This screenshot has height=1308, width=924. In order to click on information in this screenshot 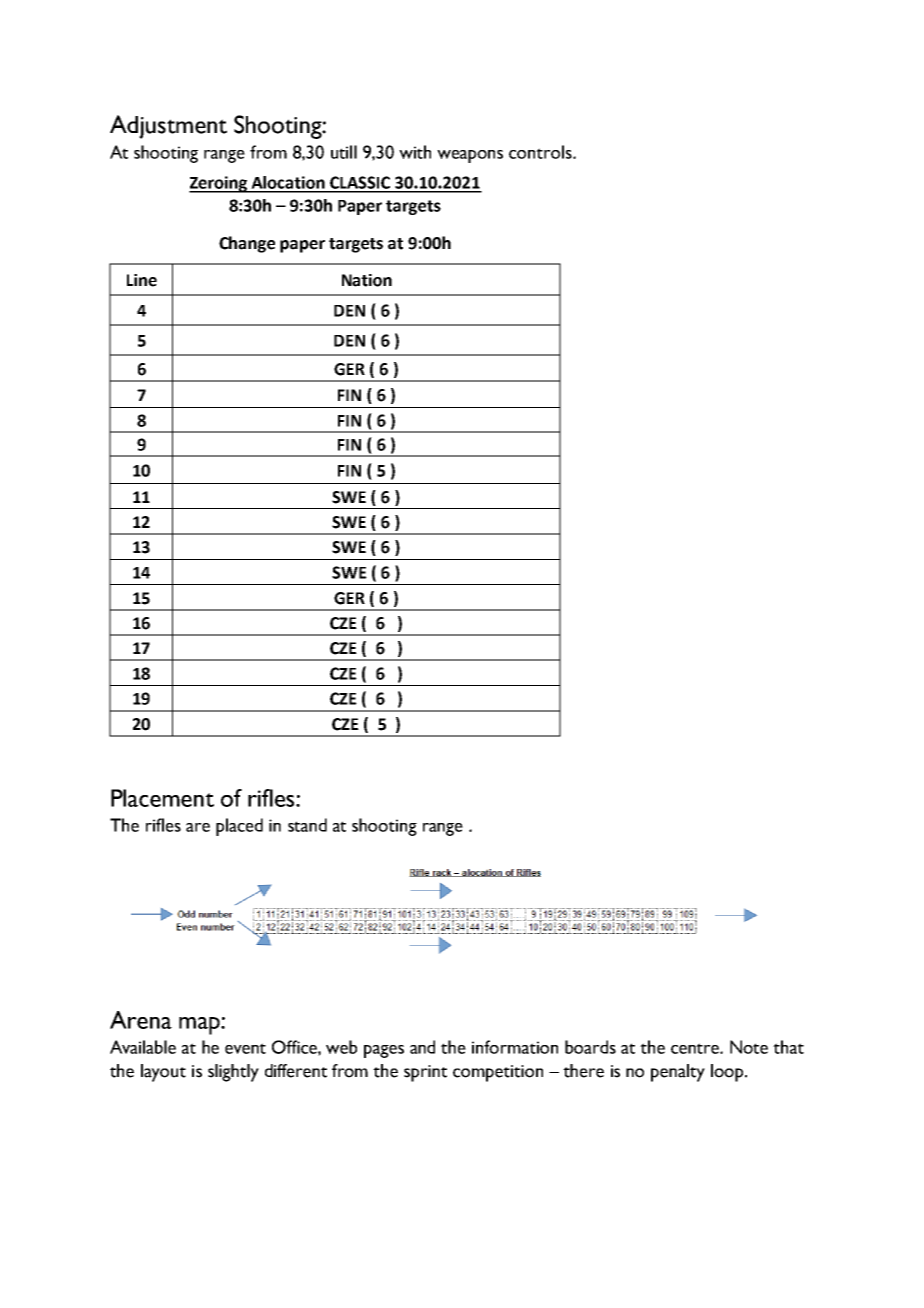, I will do `click(515, 1047)`.
